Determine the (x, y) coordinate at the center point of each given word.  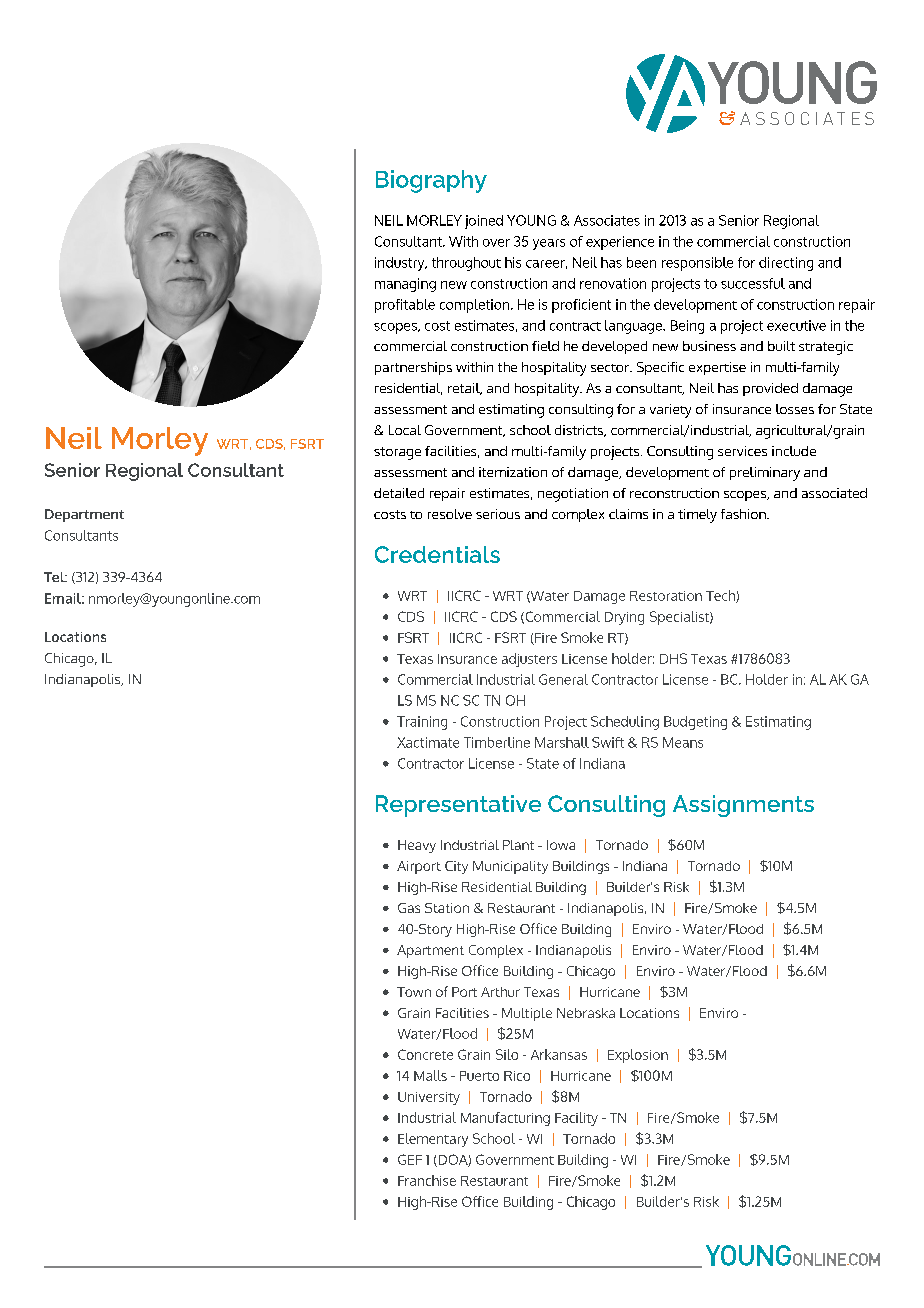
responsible (697, 264)
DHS (673, 658)
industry (401, 264)
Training (422, 723)
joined (484, 222)
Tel (55, 577)
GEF (410, 1159)
